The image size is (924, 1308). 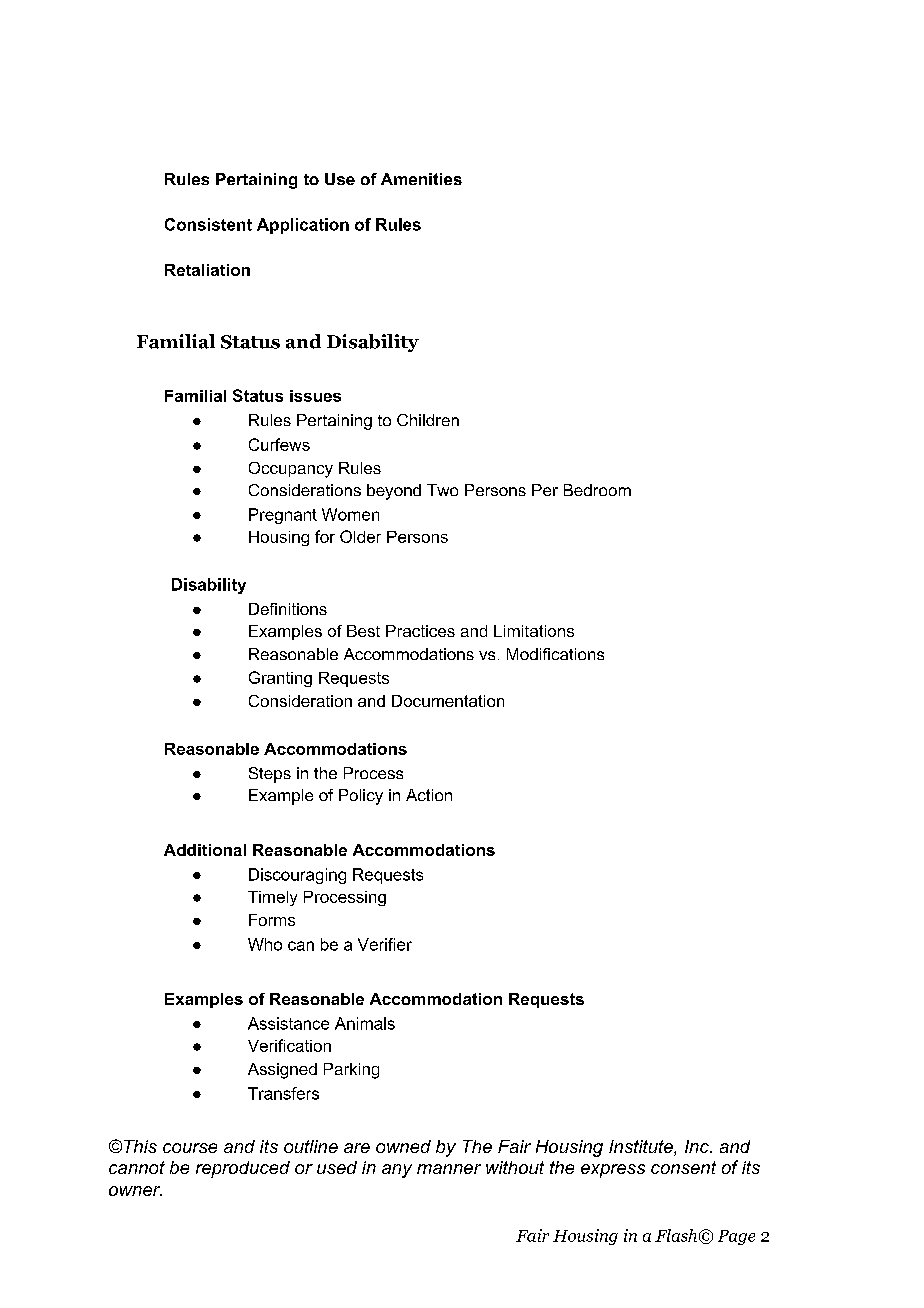 I want to click on Limitations, so click(x=534, y=631).
